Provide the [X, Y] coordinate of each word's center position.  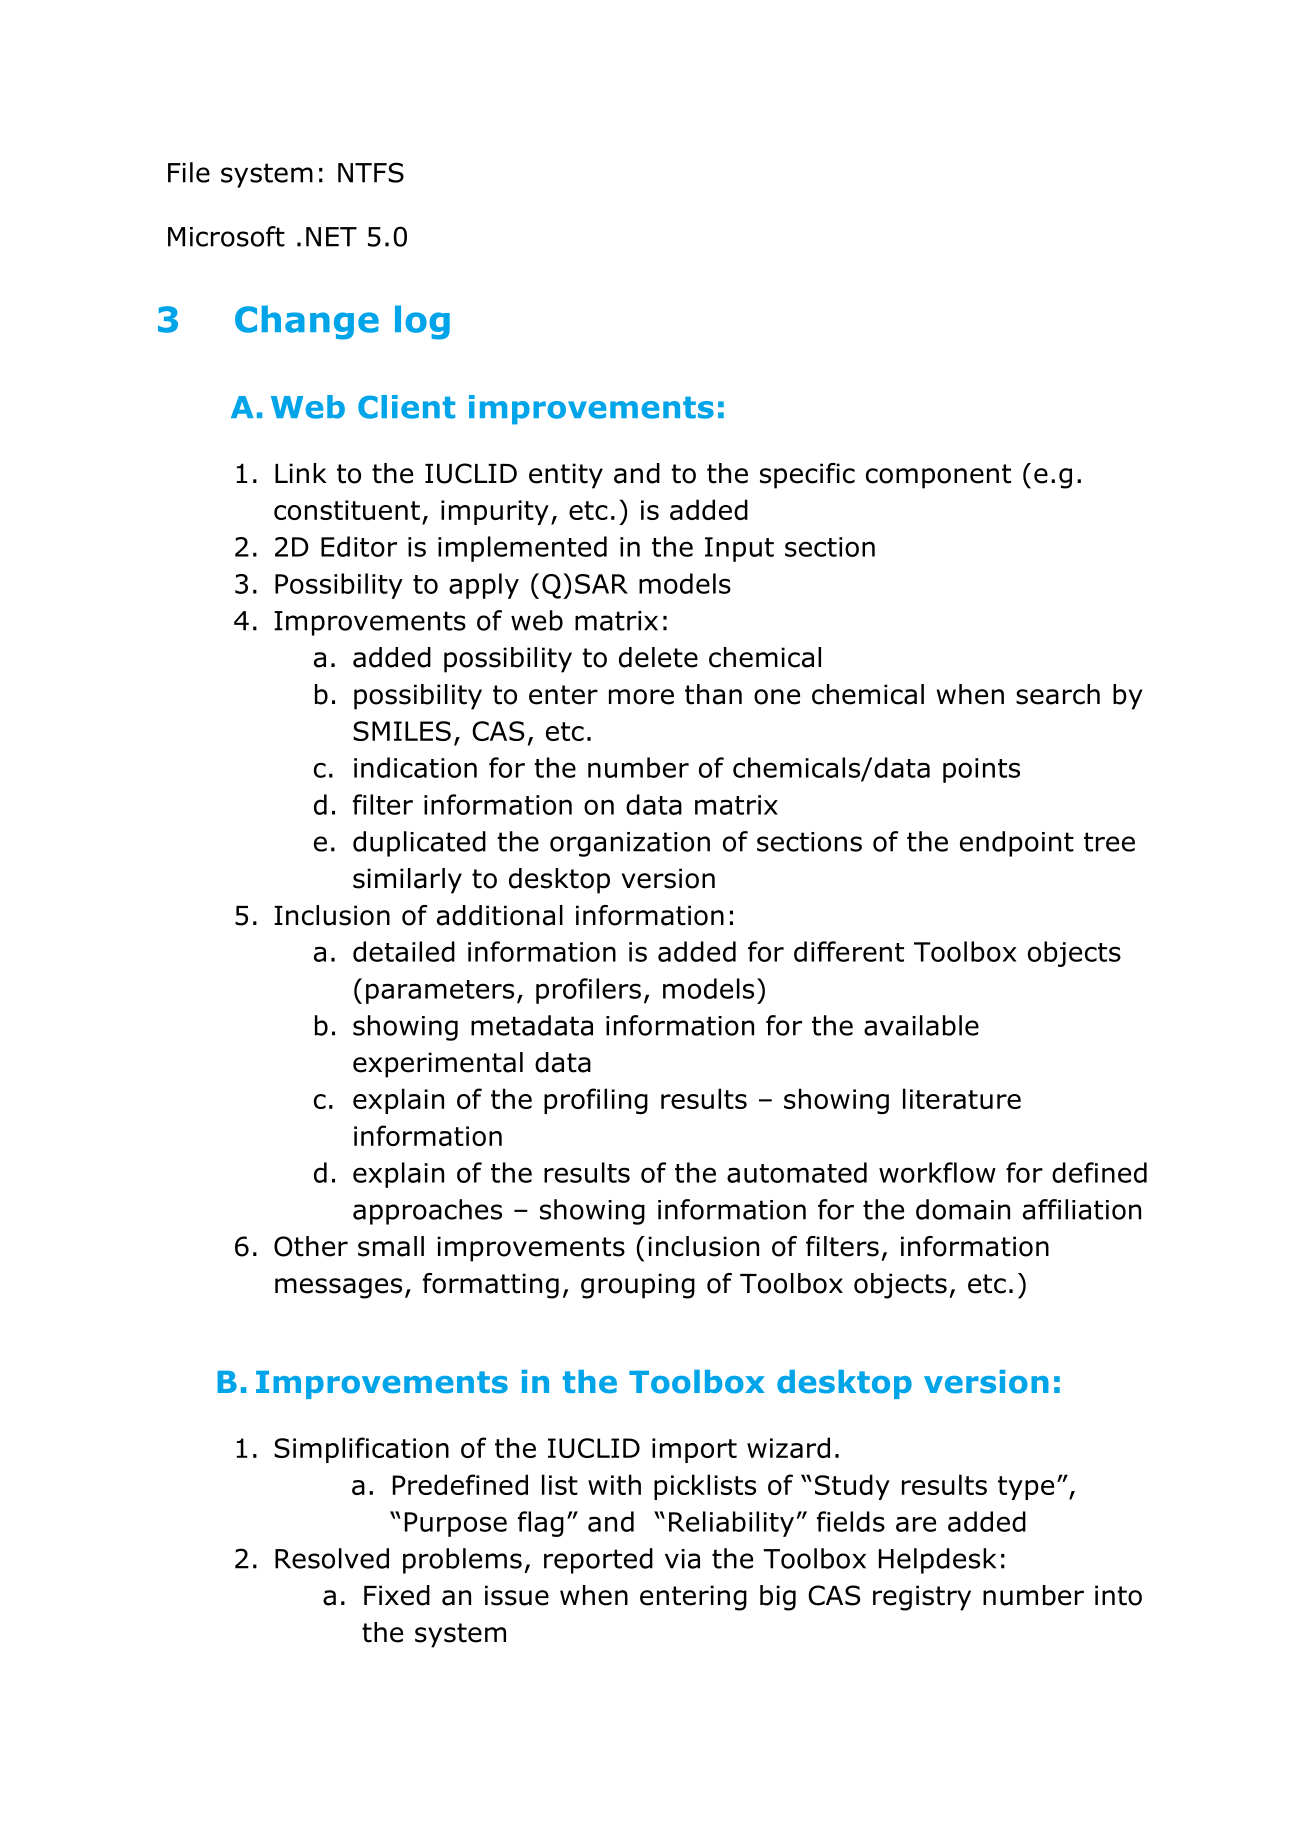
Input [739, 549]
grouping [638, 1286]
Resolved [332, 1558]
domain [963, 1209]
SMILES [402, 731]
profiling [596, 1101]
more [641, 697]
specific [807, 476]
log [422, 322]
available [921, 1025]
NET [331, 237]
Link [301, 473]
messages [338, 1288]
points [981, 770]
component [938, 476]
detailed [404, 951]
